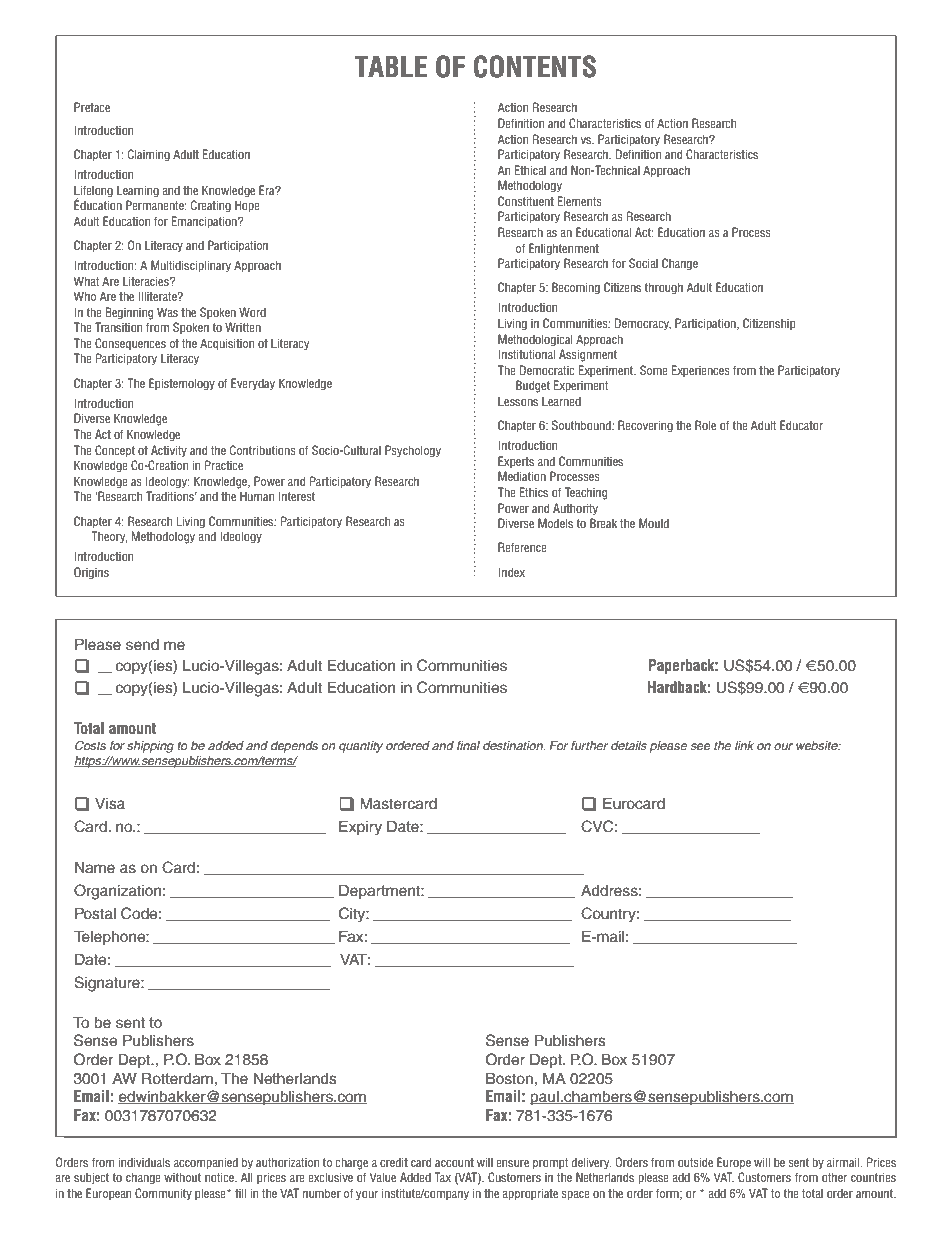 This screenshot has width=952, height=1233. I want to click on without, so click(182, 1177).
